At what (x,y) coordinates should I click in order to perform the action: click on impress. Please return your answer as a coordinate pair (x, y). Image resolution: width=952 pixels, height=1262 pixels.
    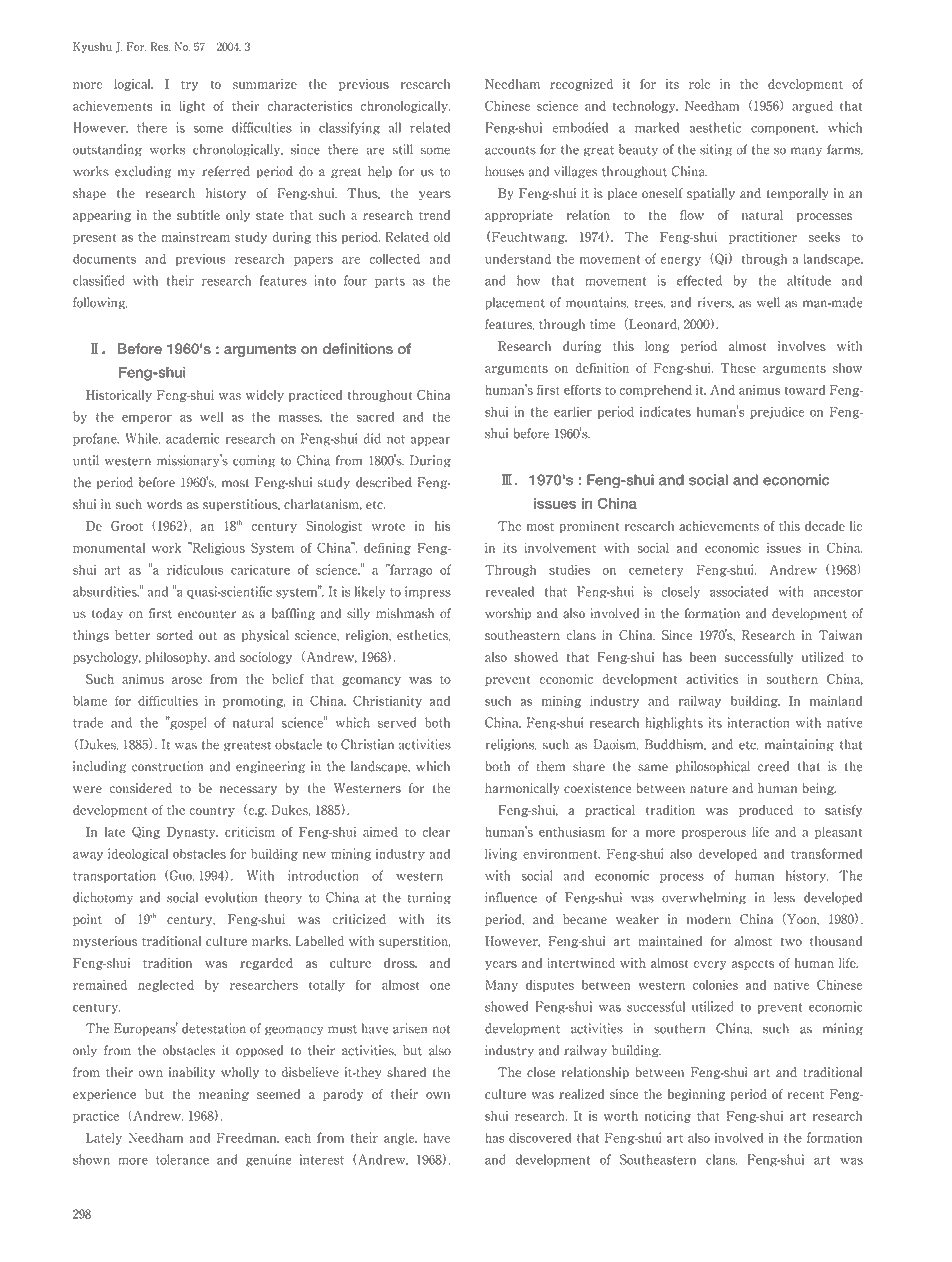
    Looking at the image, I should click on (428, 592).
